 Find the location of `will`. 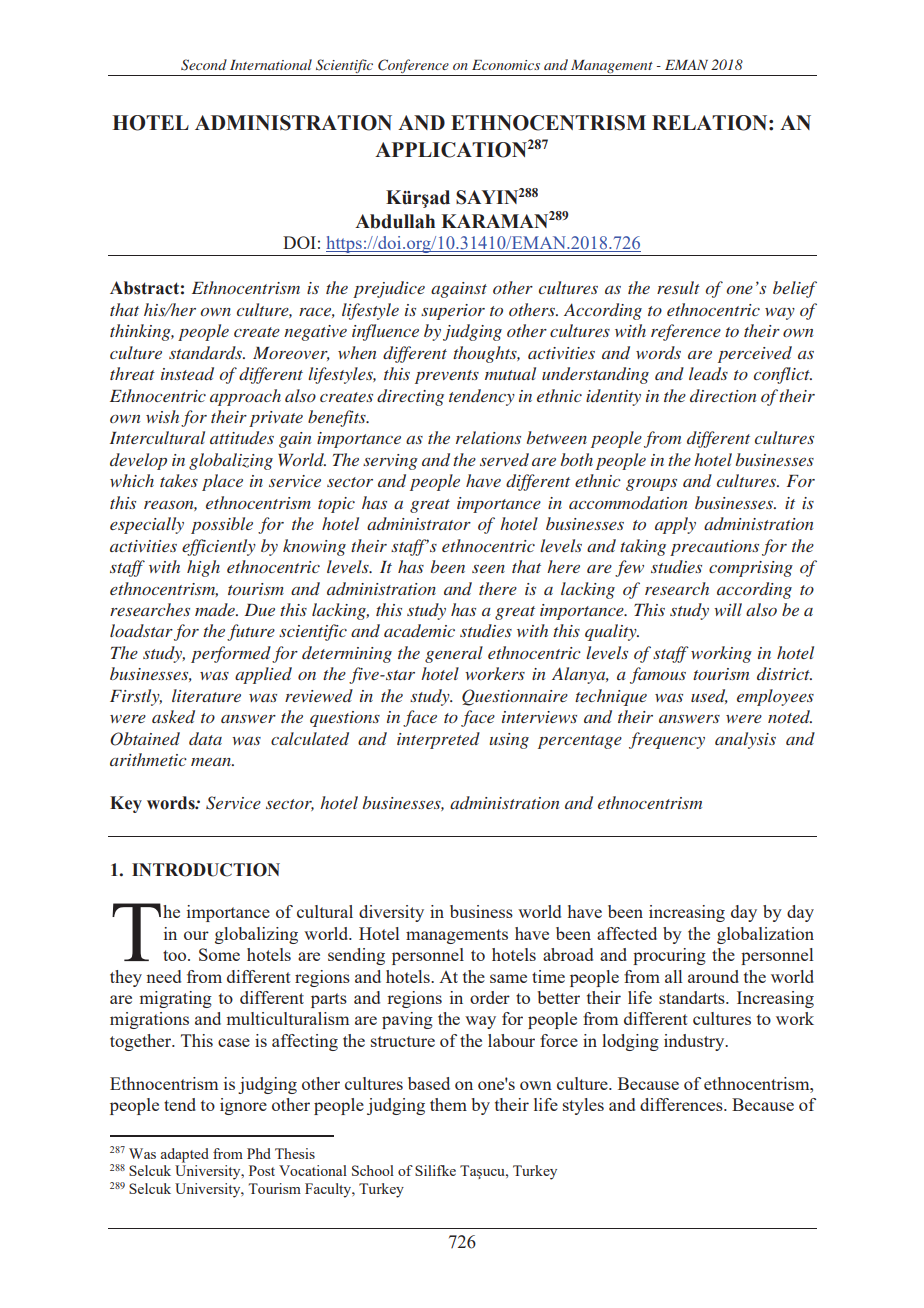

will is located at coordinates (728, 609).
